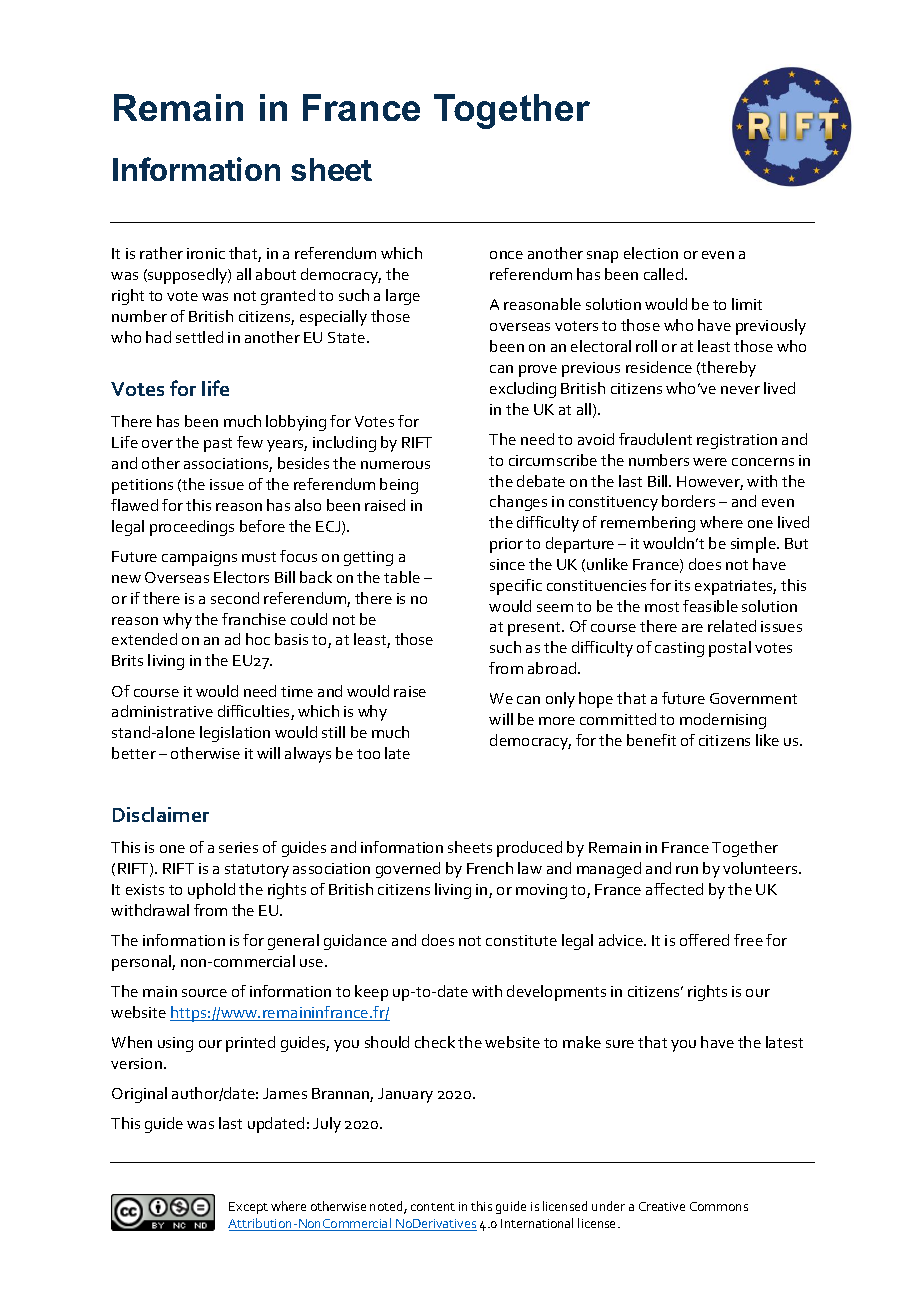  What do you see at coordinates (403, 297) in the page?
I see `large` at bounding box center [403, 297].
